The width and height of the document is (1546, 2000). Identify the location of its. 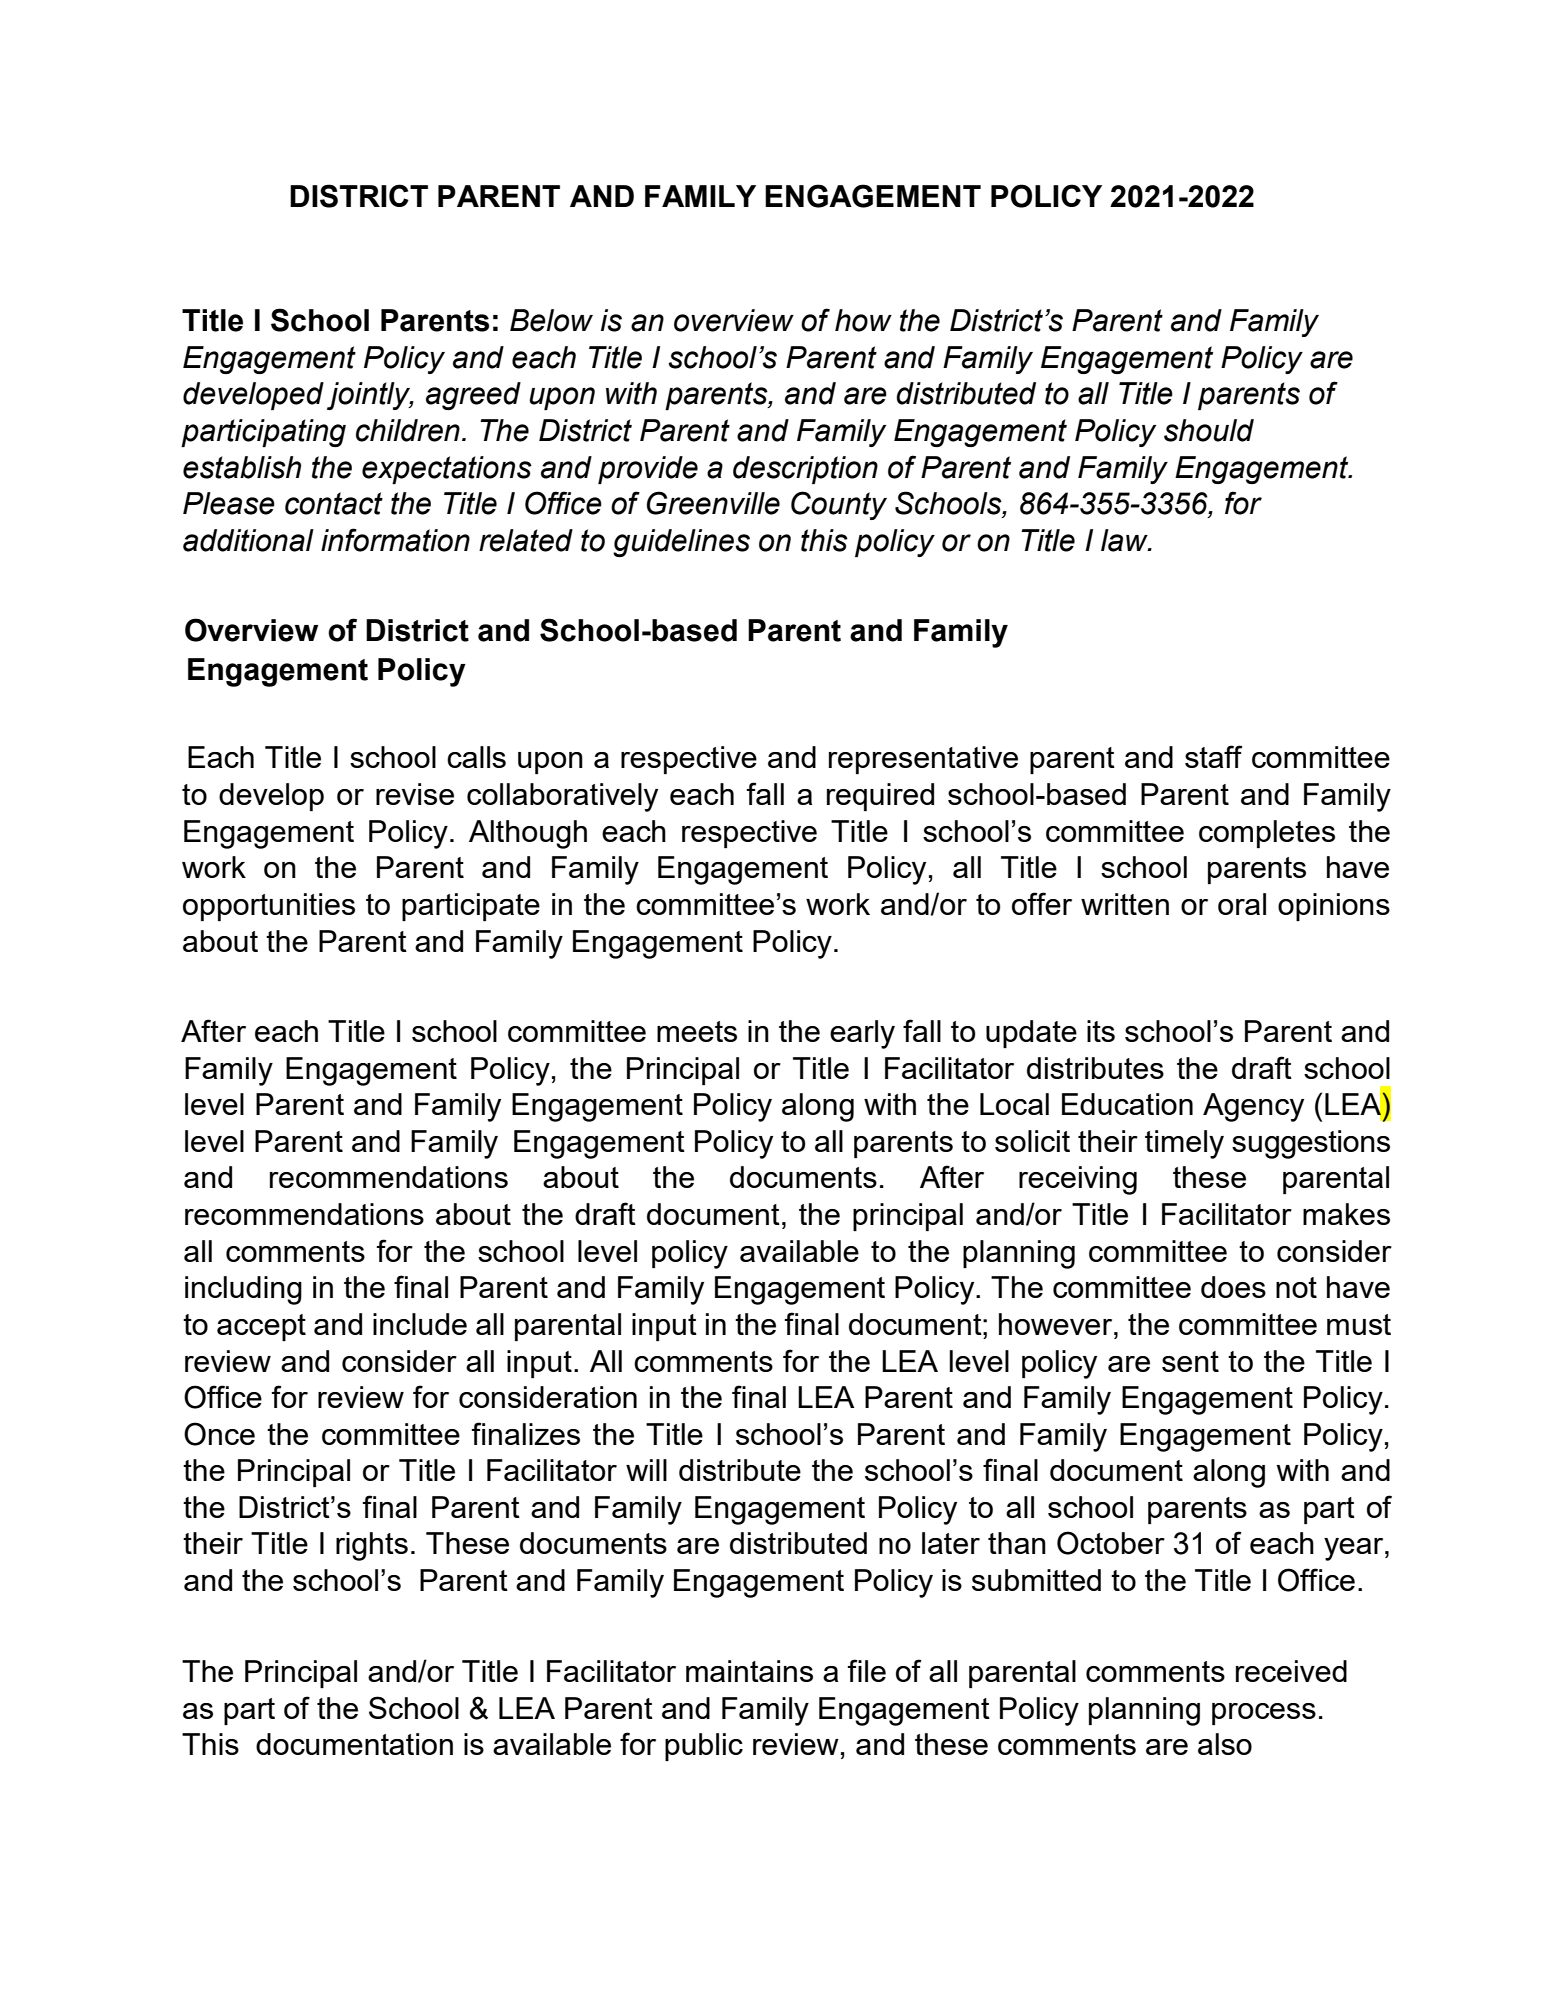
(1101, 1031).
